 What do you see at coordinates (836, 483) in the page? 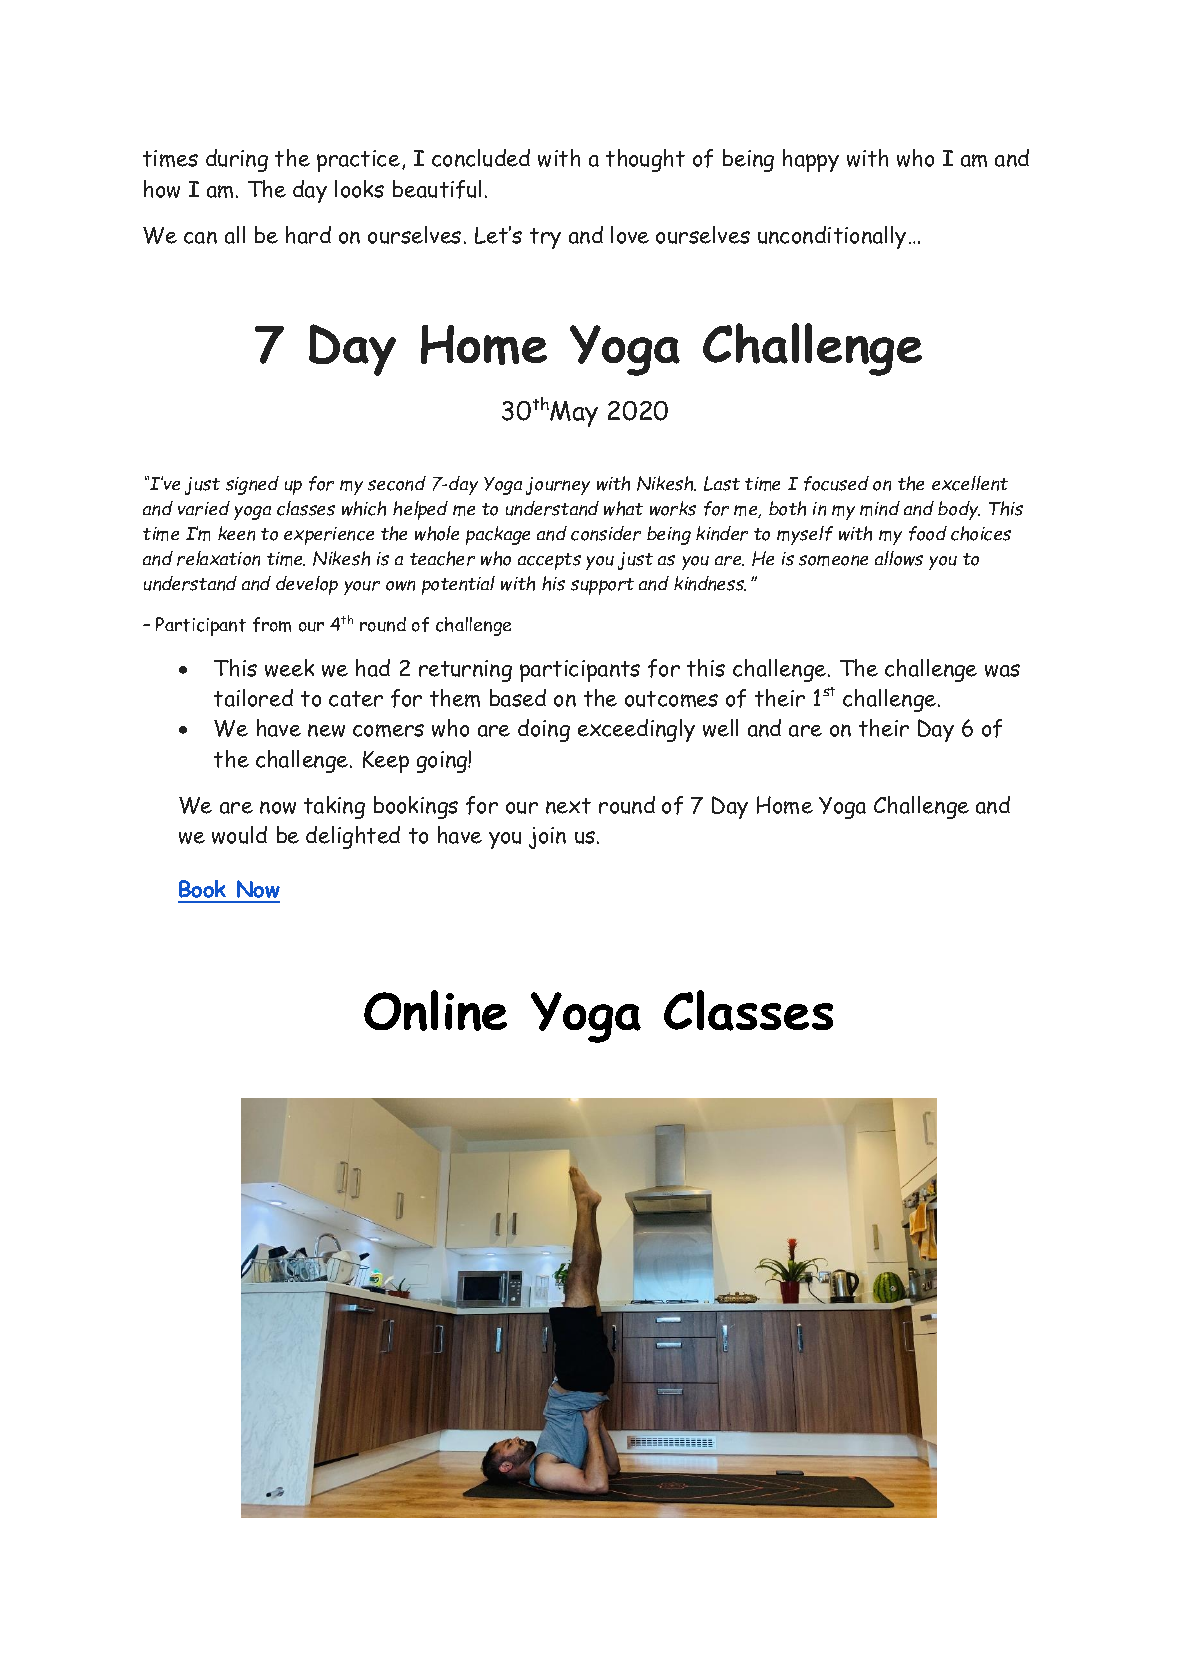
I see `focused` at bounding box center [836, 483].
